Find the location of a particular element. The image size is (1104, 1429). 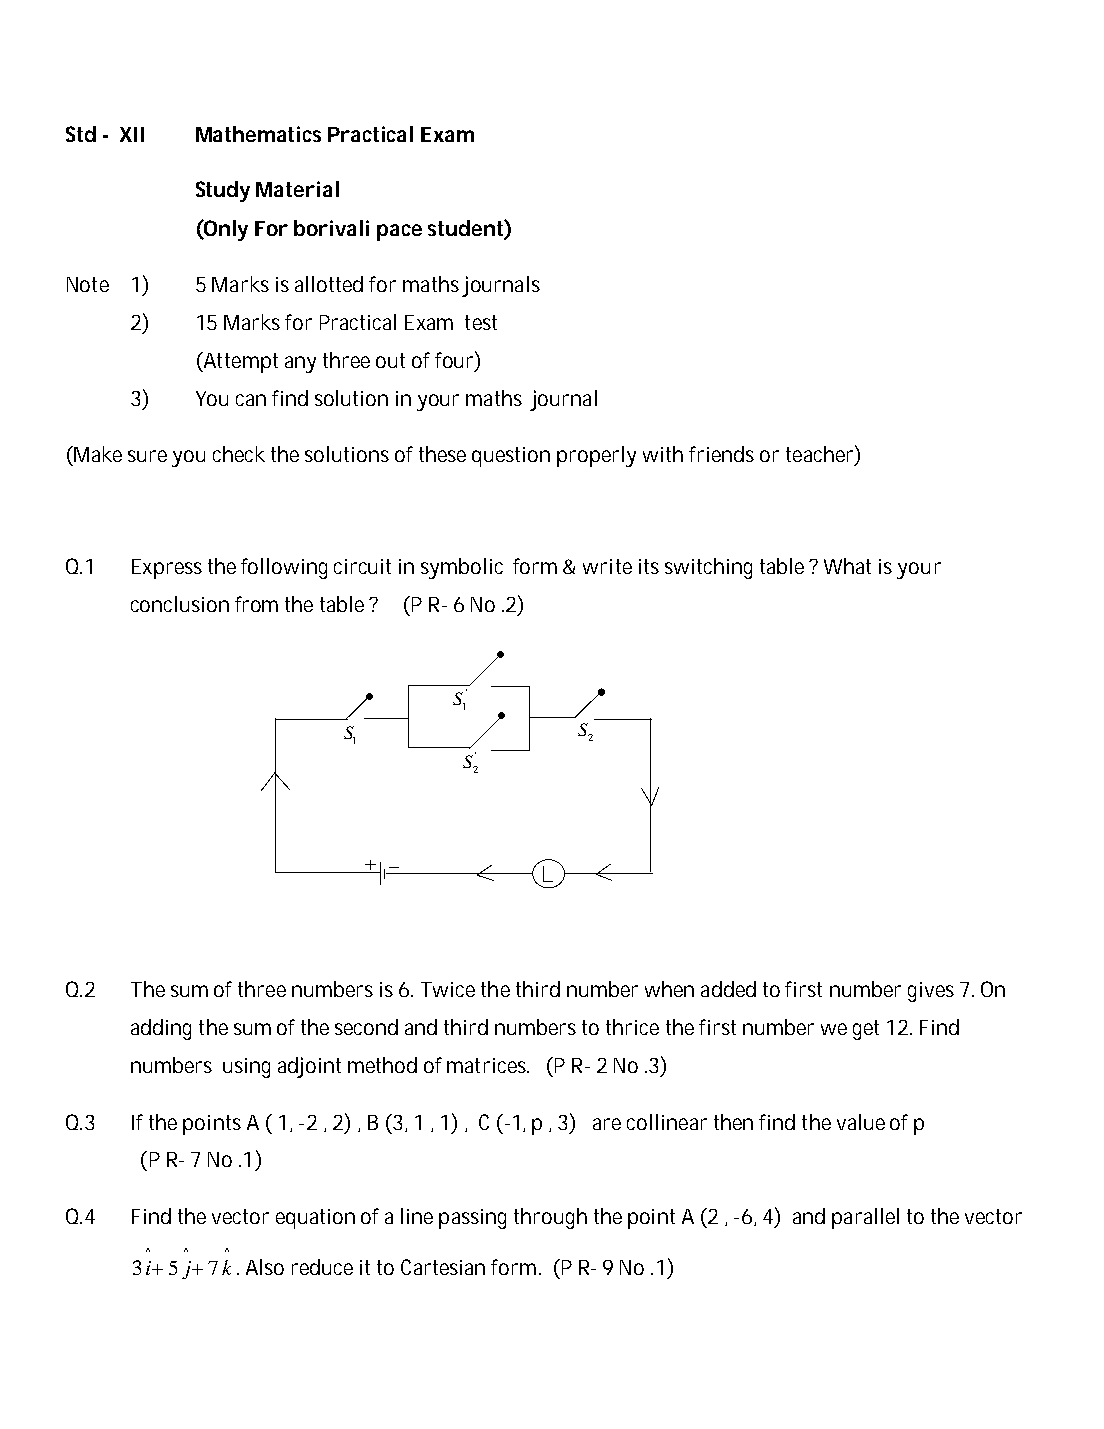

pace is located at coordinates (399, 232).
